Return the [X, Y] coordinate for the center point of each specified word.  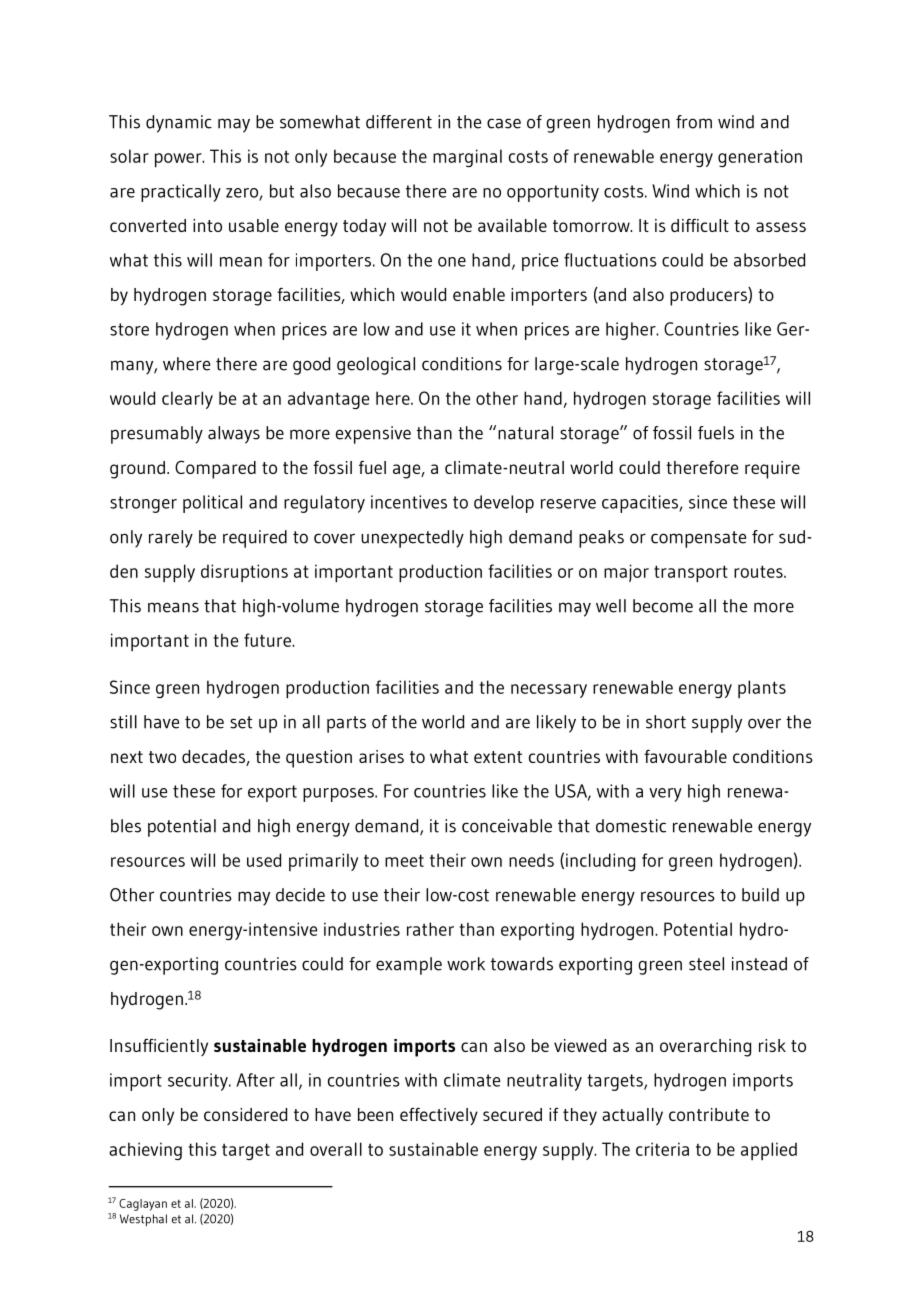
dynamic [179, 124]
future [268, 640]
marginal [467, 158]
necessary [549, 691]
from [694, 122]
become [663, 606]
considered [245, 1114]
